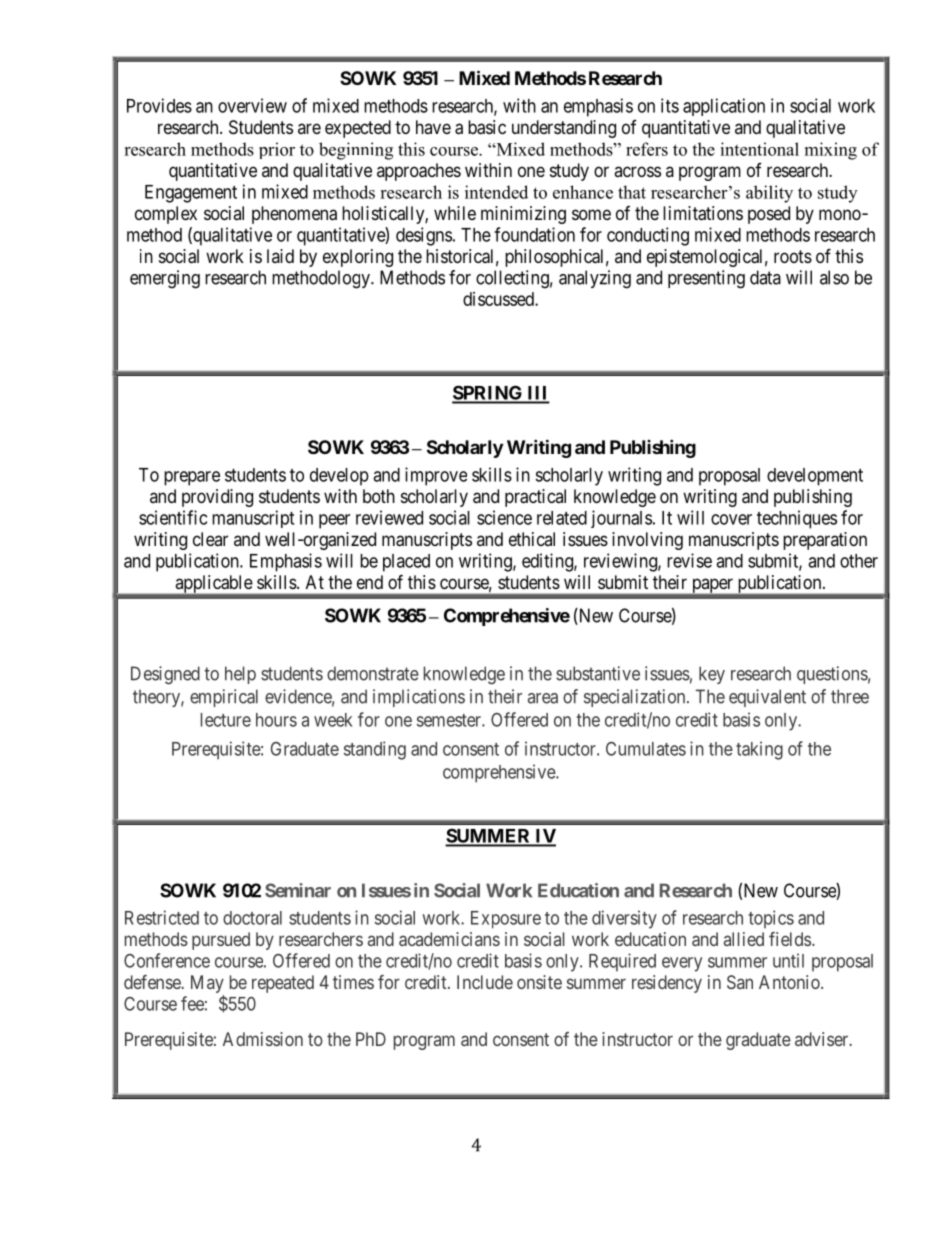 Image resolution: width=952 pixels, height=1233 pixels. Describe the element at coordinates (487, 127) in the image. I see `basic` at that location.
